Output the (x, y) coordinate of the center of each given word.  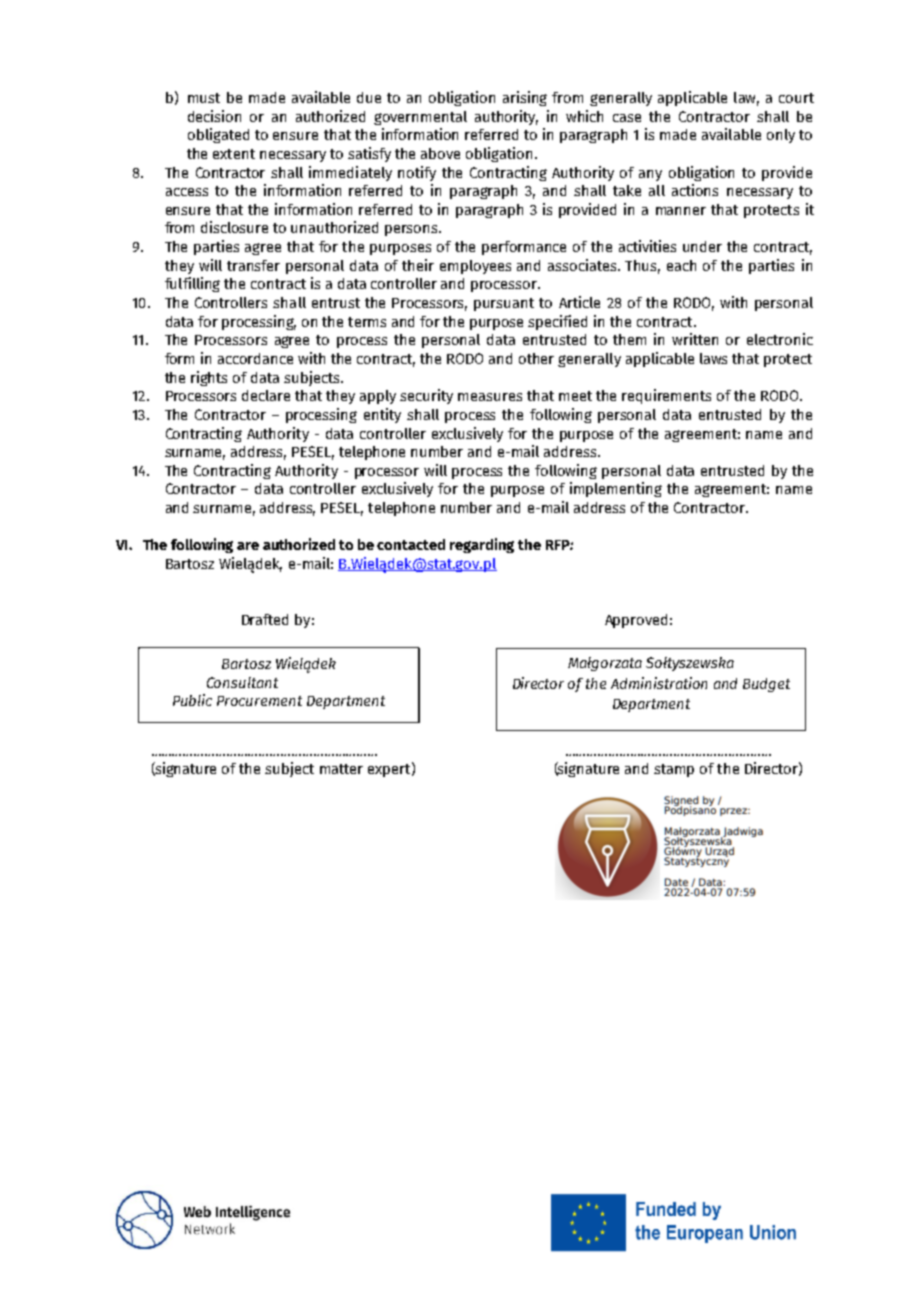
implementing (616, 489)
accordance (255, 358)
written (695, 339)
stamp (674, 770)
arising (525, 98)
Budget (766, 685)
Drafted (265, 619)
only (781, 136)
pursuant (504, 304)
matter (341, 769)
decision (214, 116)
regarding (482, 545)
